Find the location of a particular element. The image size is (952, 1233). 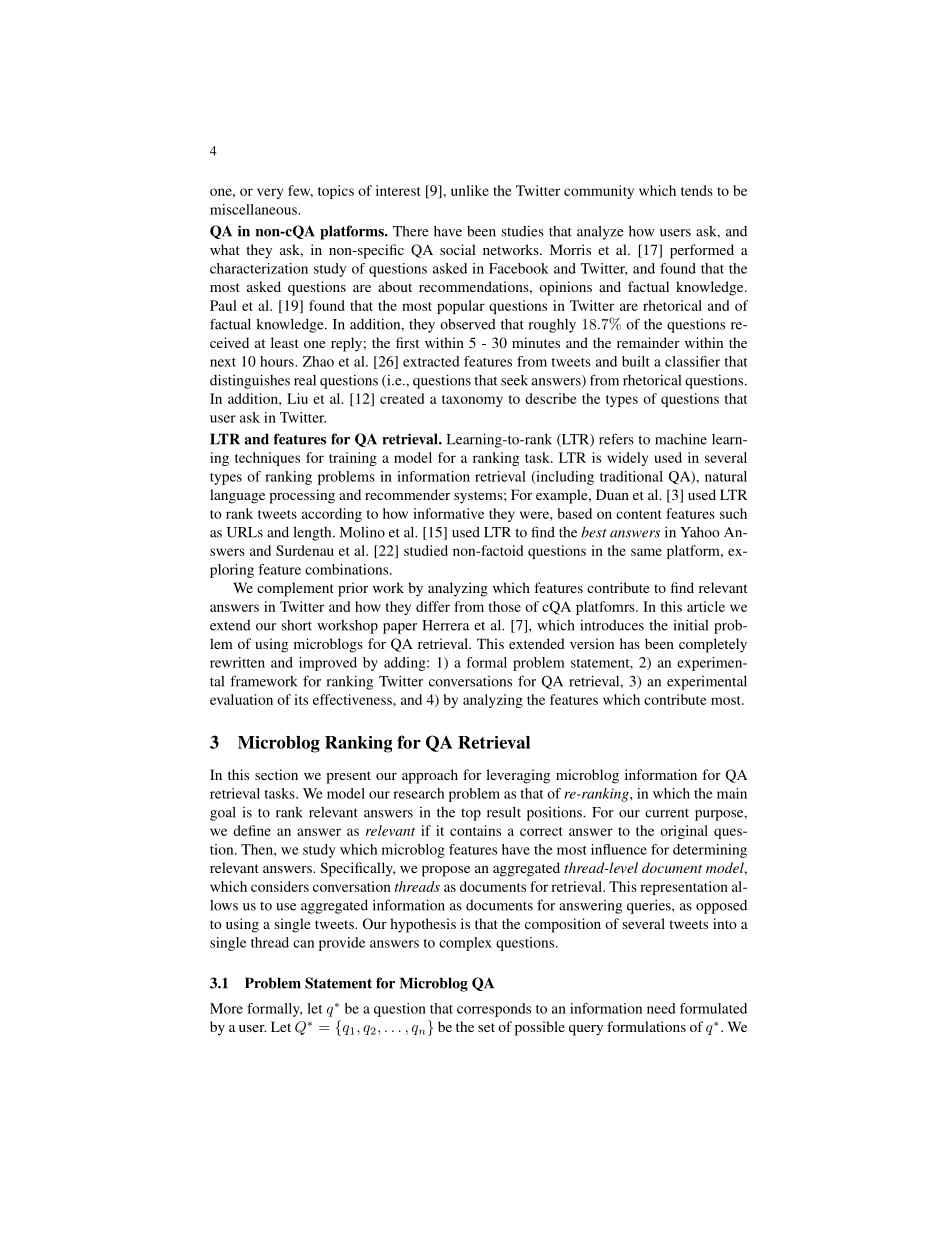

More is located at coordinates (226, 1008).
